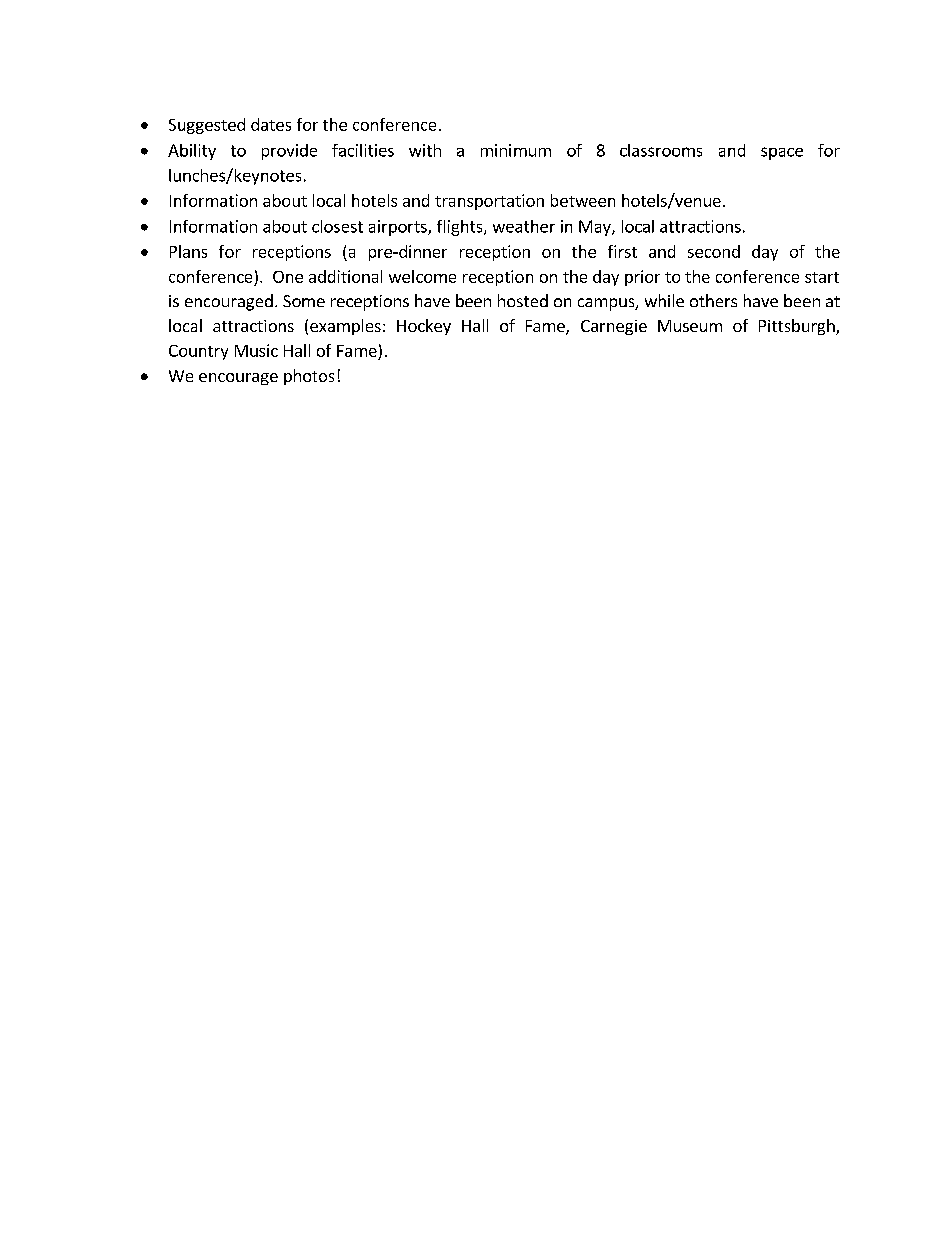  Describe the element at coordinates (661, 150) in the screenshot. I see `classrooms` at that location.
